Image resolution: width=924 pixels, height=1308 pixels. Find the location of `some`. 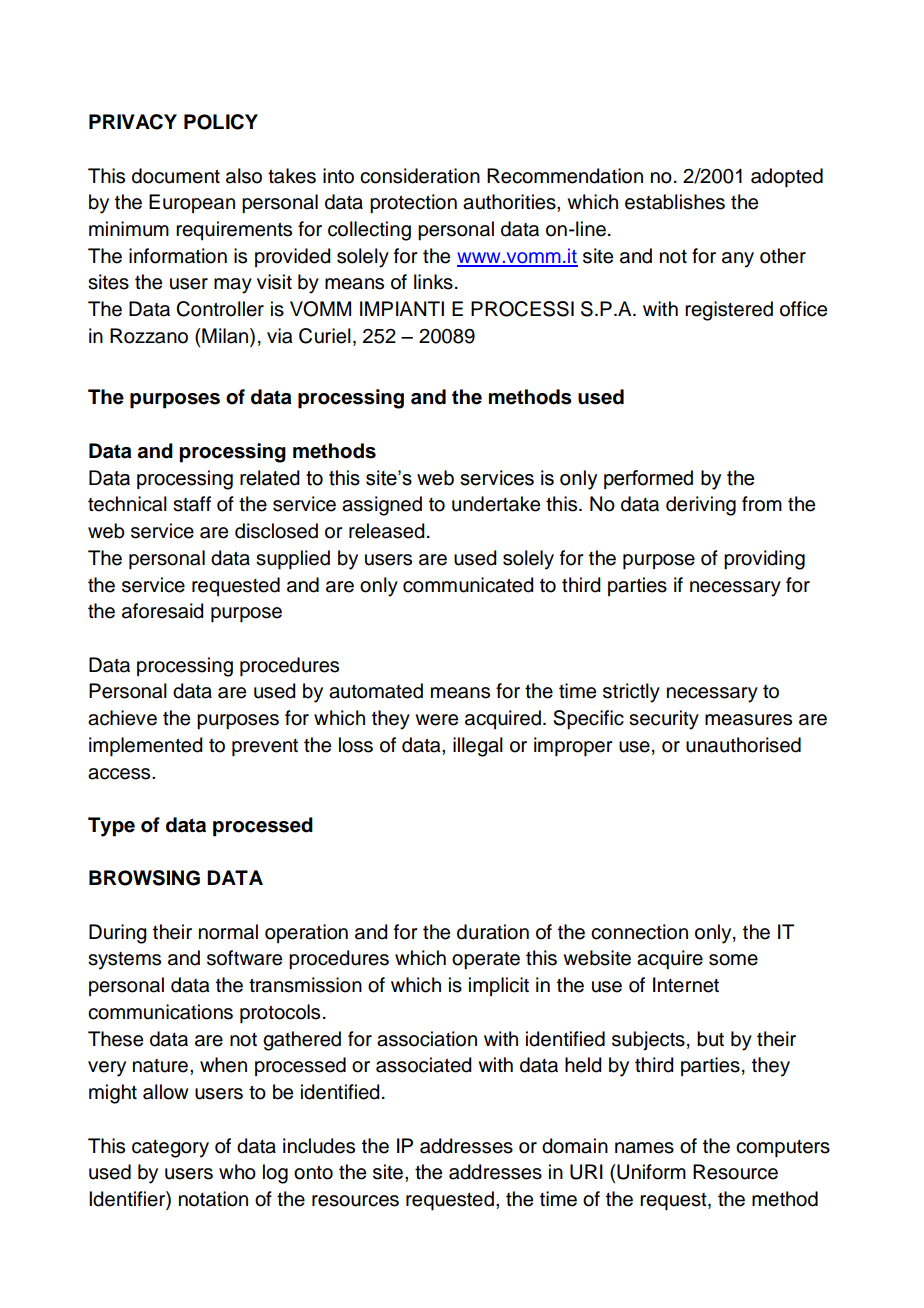

some is located at coordinates (733, 960).
